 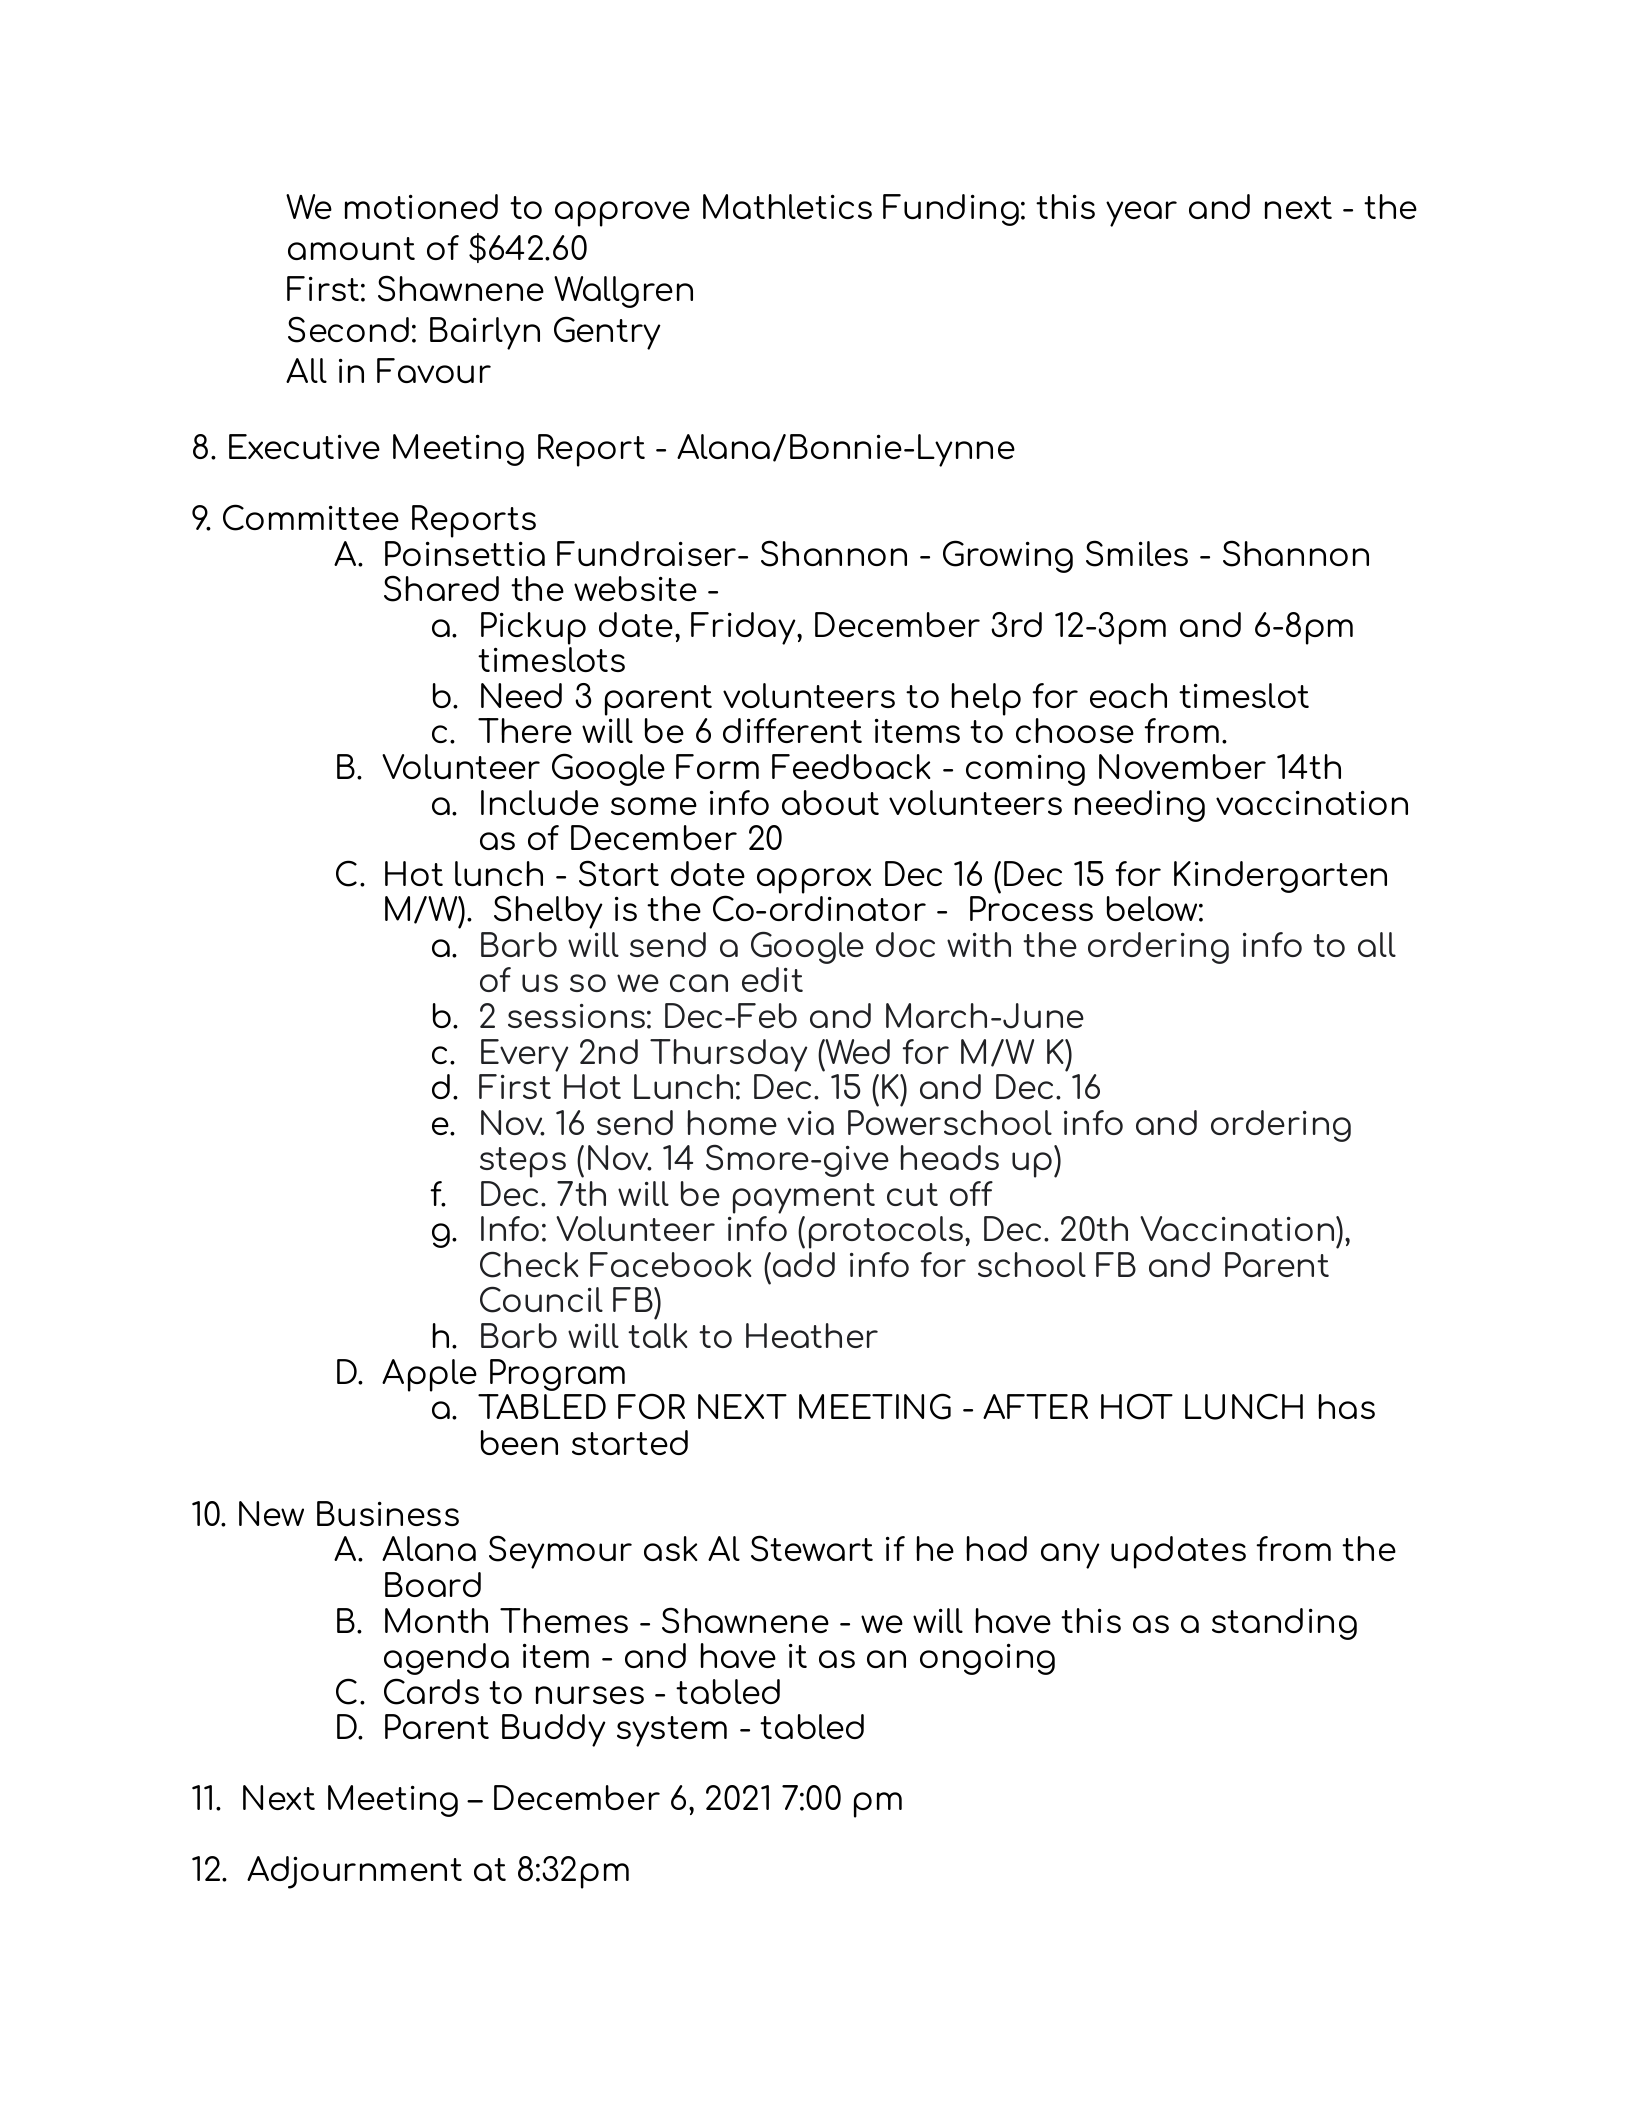 I want to click on year, so click(x=1141, y=214).
